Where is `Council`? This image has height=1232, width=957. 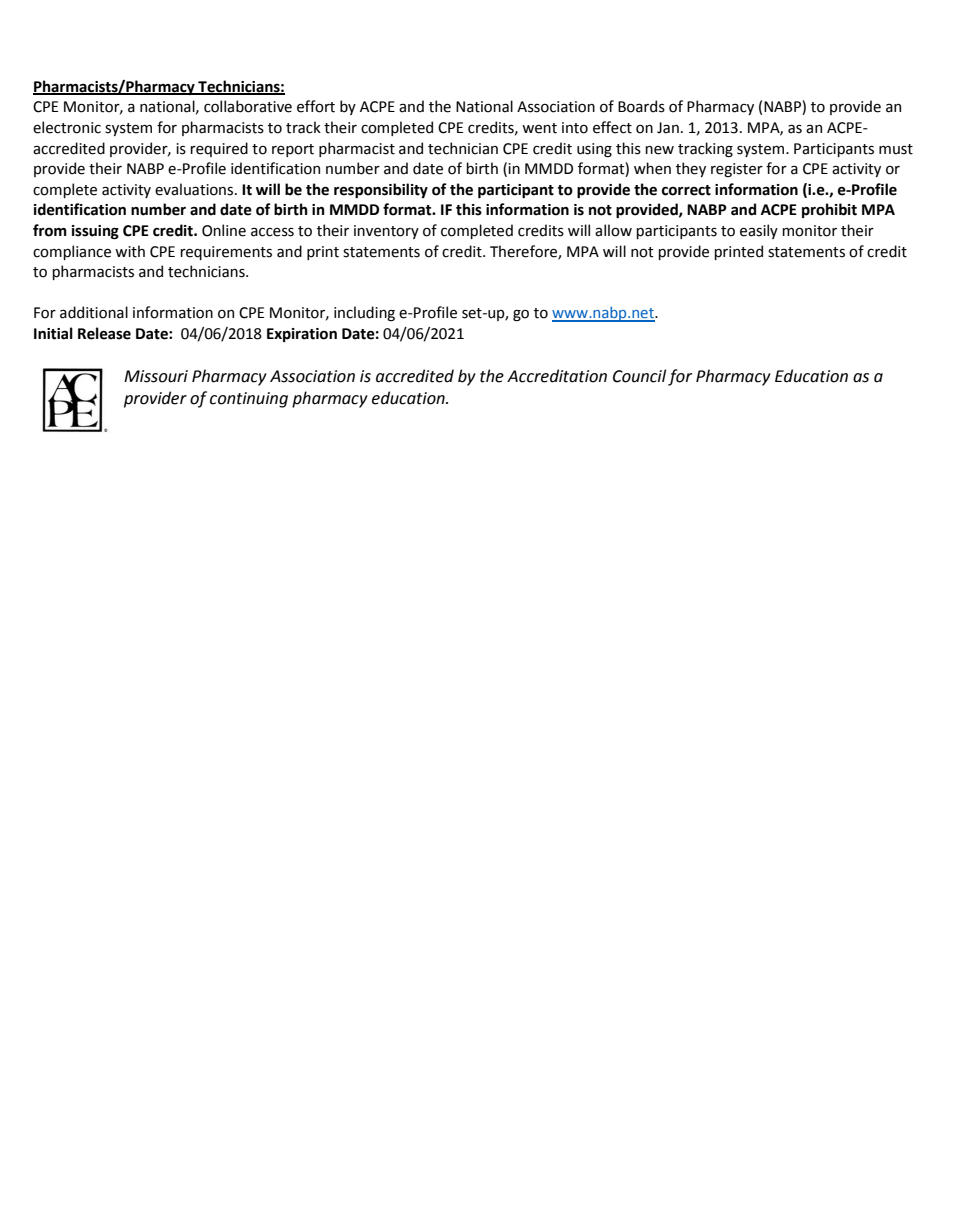 Council is located at coordinates (639, 376).
